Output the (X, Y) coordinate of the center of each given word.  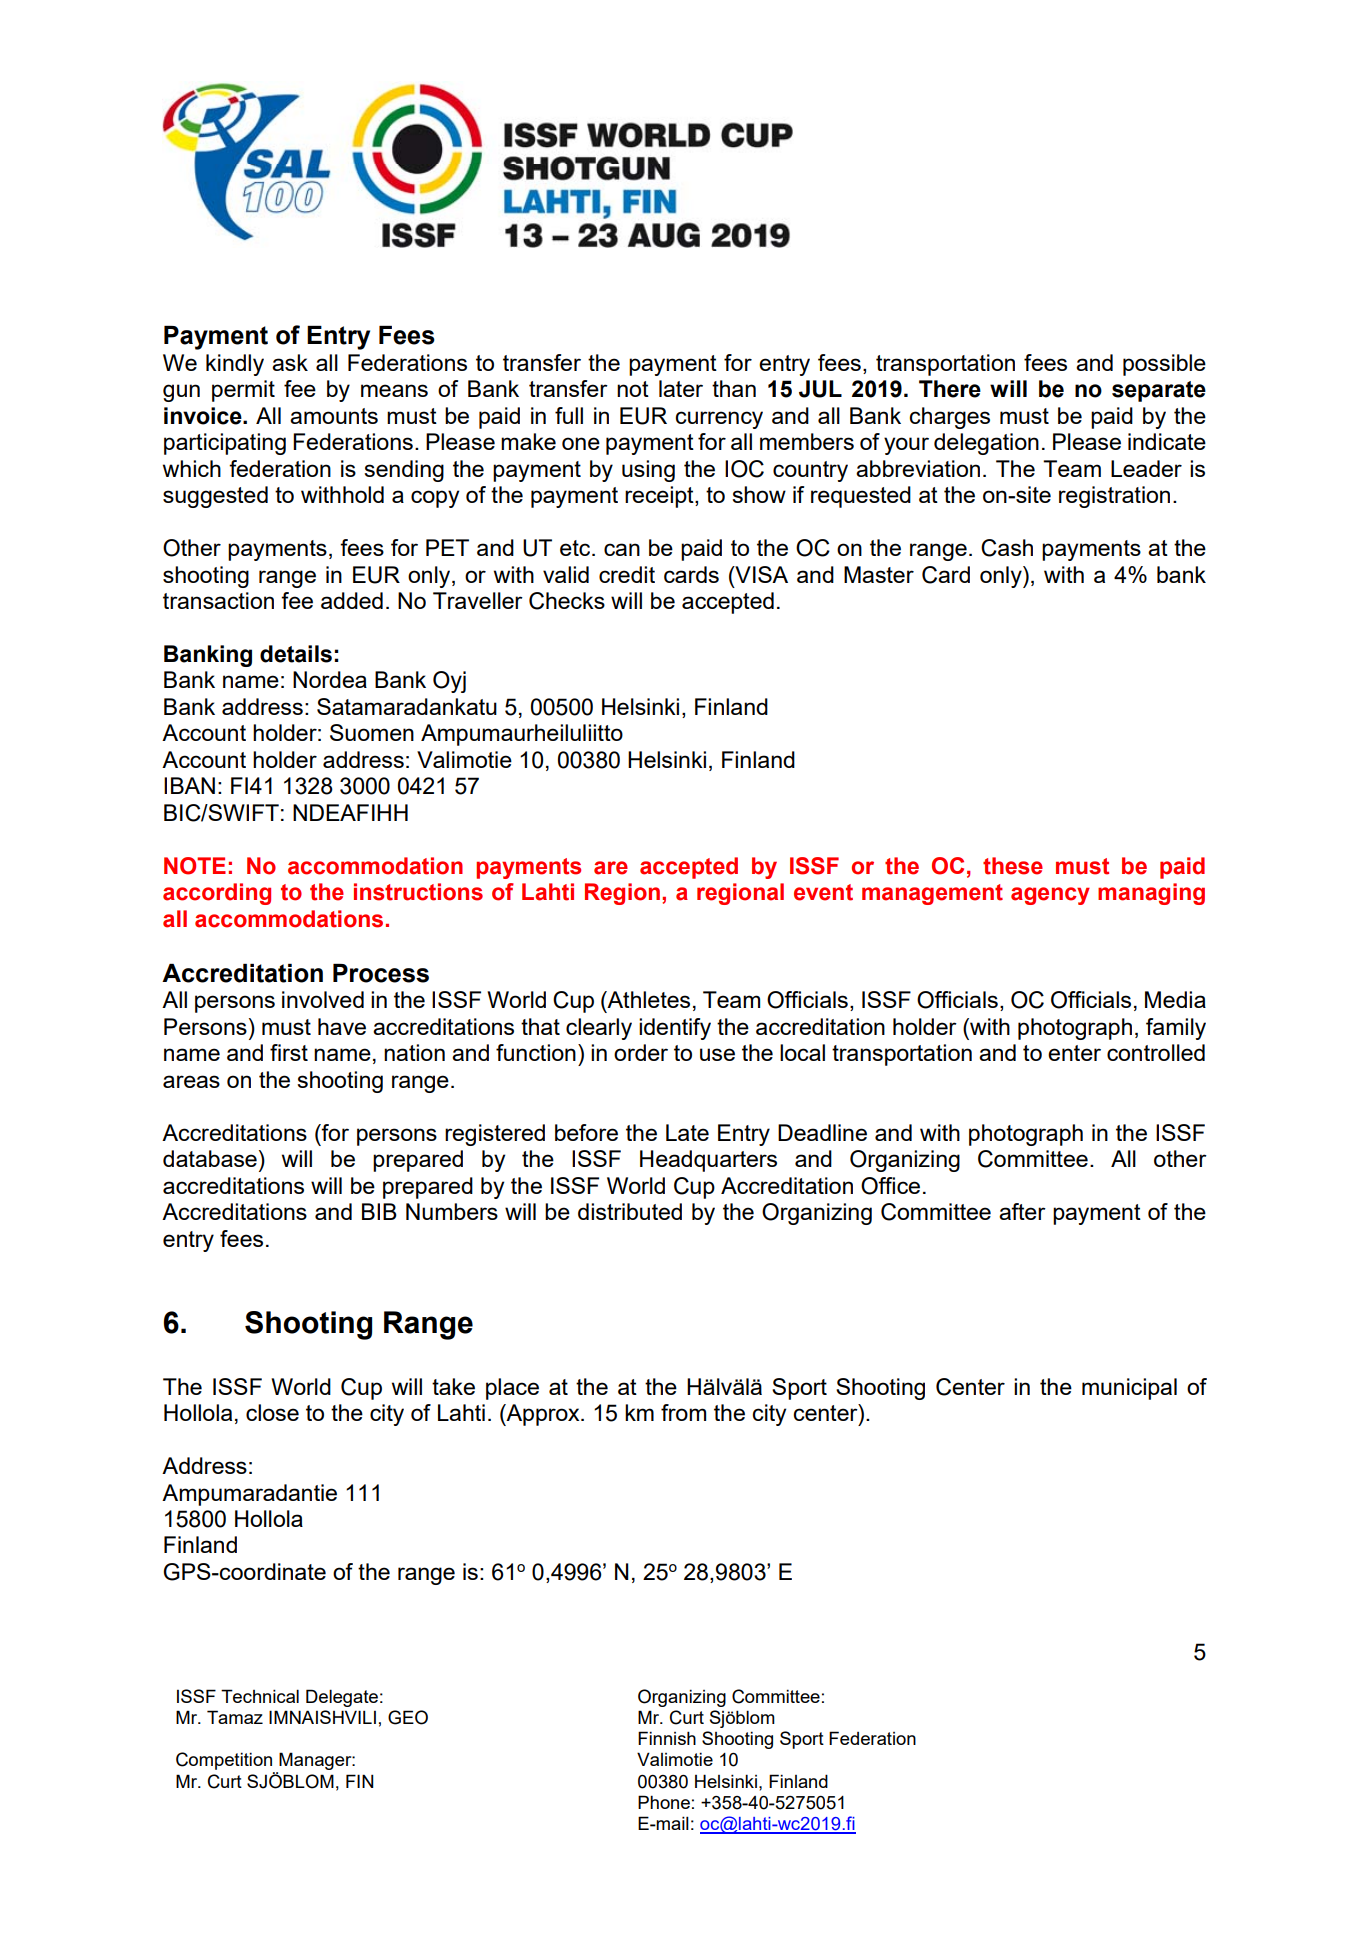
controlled (1156, 1052)
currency (719, 420)
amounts (334, 416)
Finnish (667, 1738)
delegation (986, 444)
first (289, 1052)
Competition (225, 1762)
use (717, 1054)
